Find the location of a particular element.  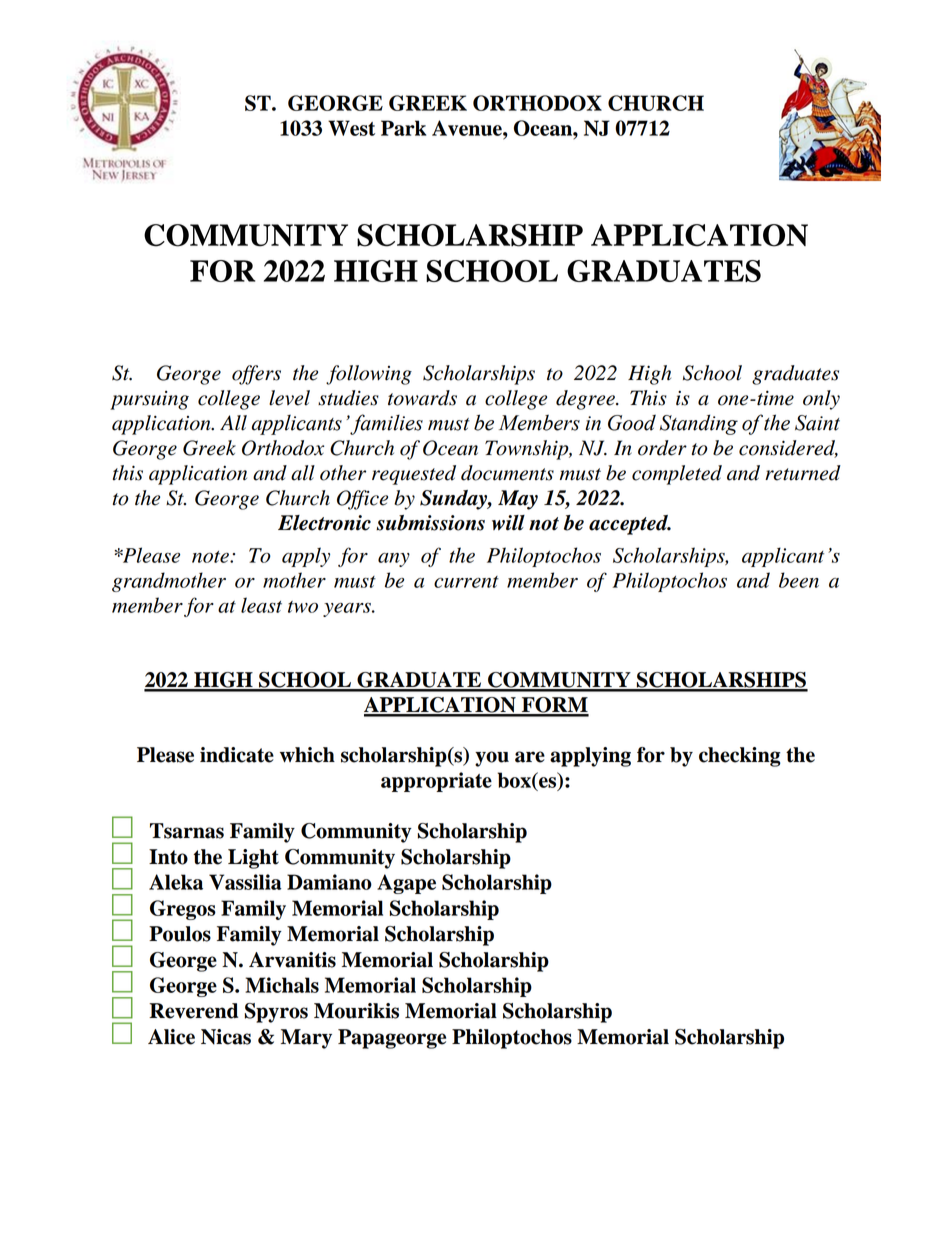

are is located at coordinates (530, 757).
